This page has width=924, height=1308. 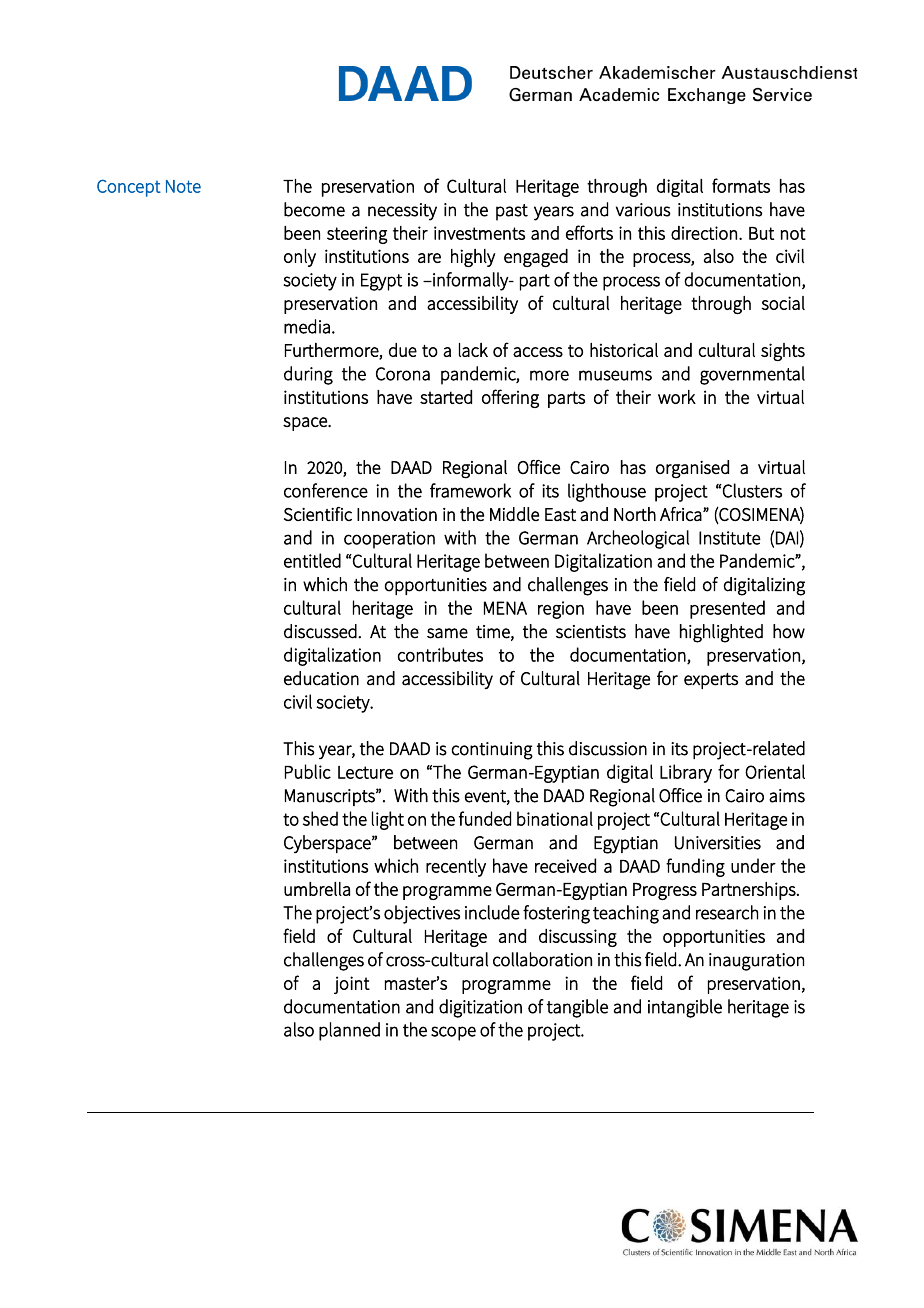 I want to click on discussed, so click(x=321, y=631).
